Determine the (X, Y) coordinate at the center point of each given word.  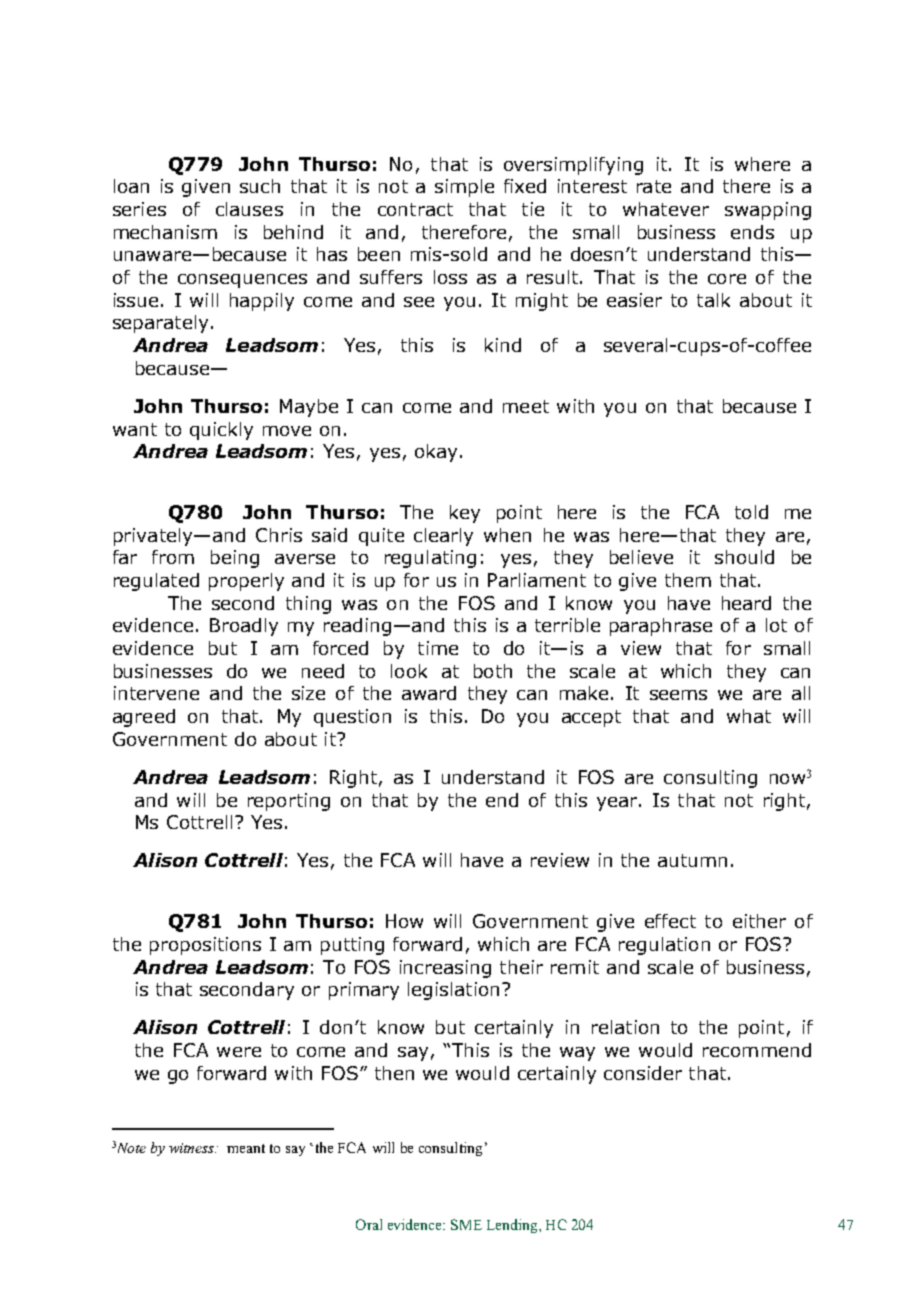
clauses (249, 209)
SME (466, 1224)
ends (752, 232)
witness (192, 1148)
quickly (221, 431)
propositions (205, 946)
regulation (664, 946)
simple (464, 188)
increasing (445, 969)
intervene (156, 693)
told (751, 512)
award (429, 693)
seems (678, 695)
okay (436, 453)
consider (643, 1073)
